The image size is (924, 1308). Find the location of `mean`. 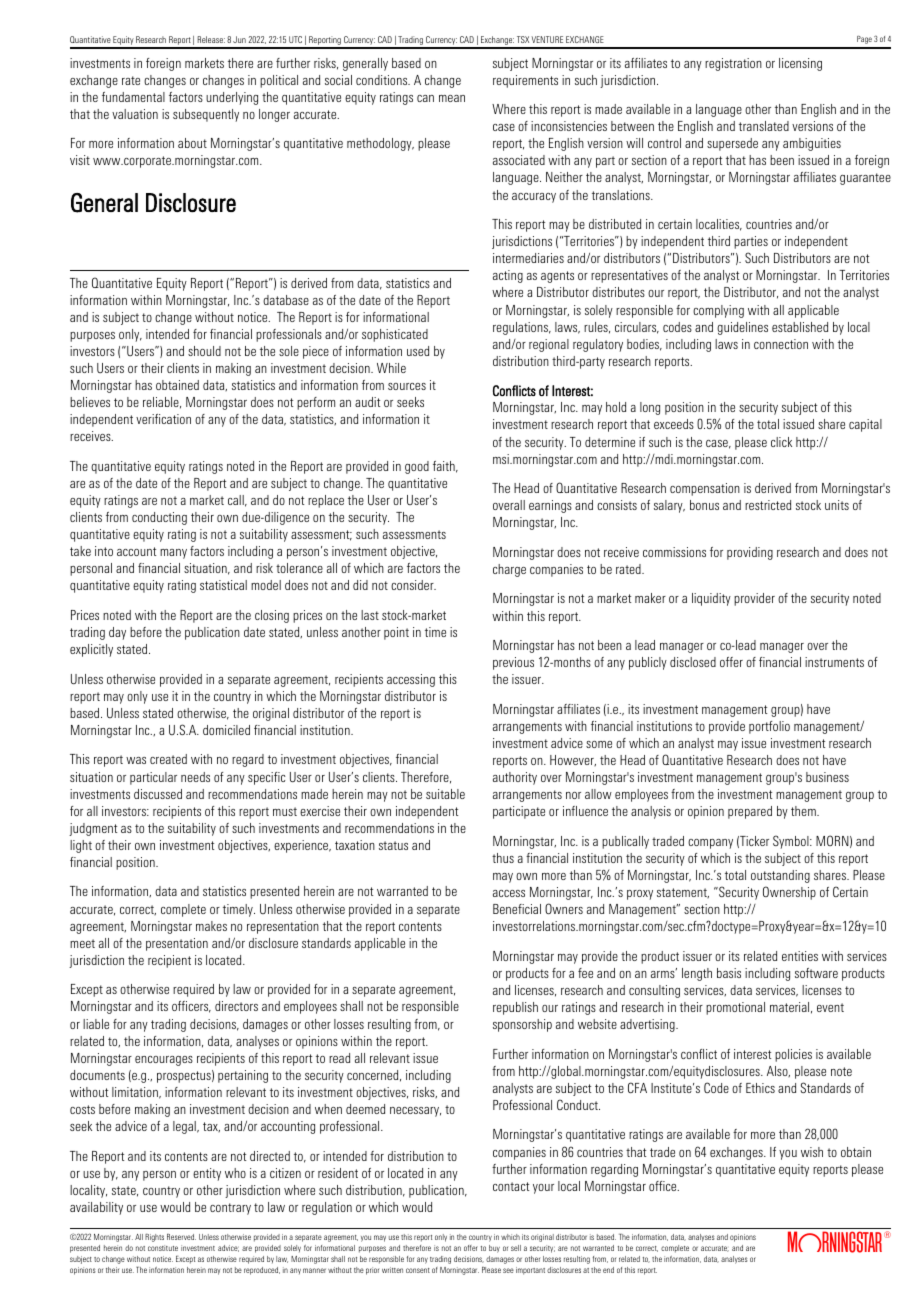

mean is located at coordinates (452, 98).
